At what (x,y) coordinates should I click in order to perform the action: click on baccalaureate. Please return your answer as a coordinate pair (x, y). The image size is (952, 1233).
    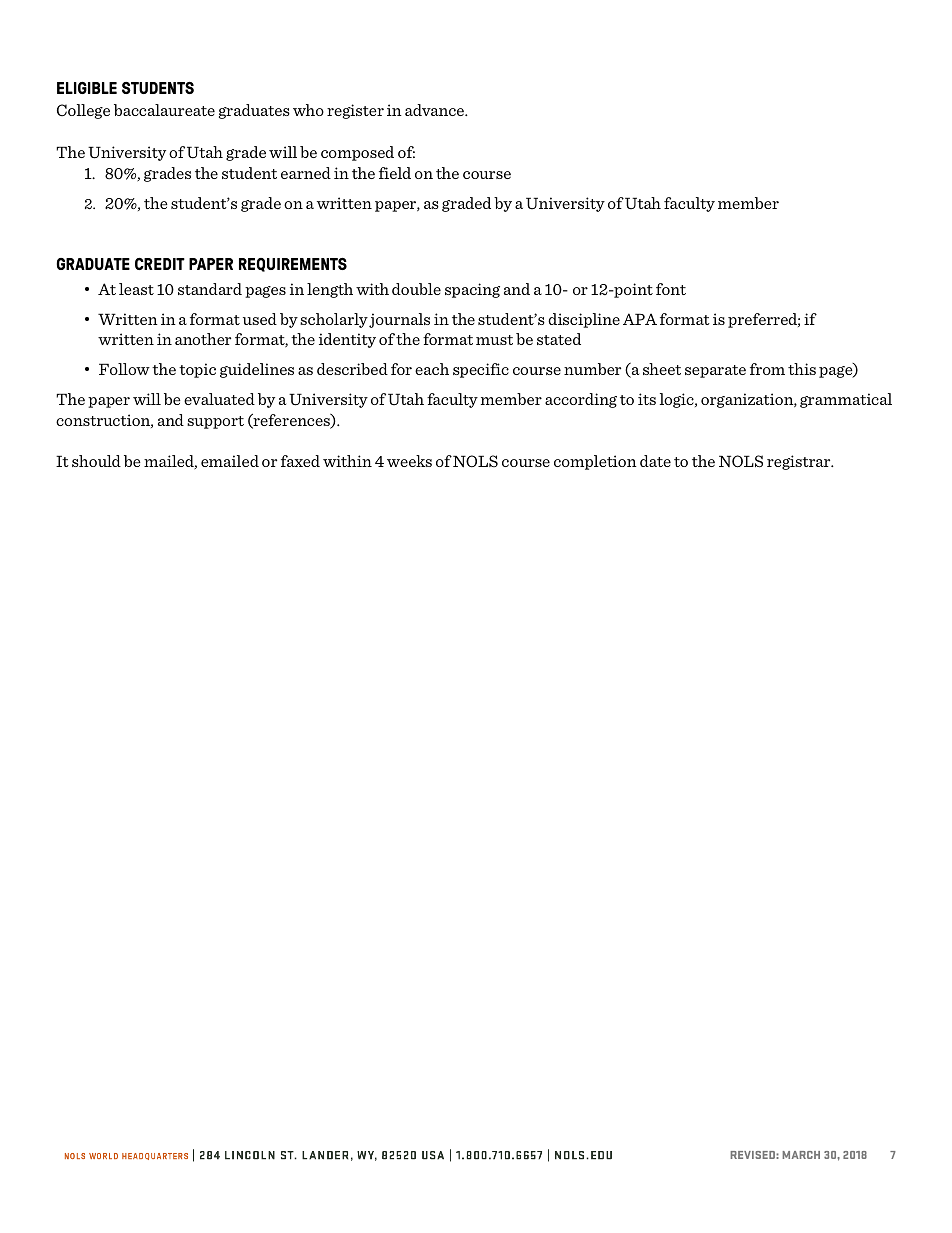
    Looking at the image, I should click on (164, 110).
